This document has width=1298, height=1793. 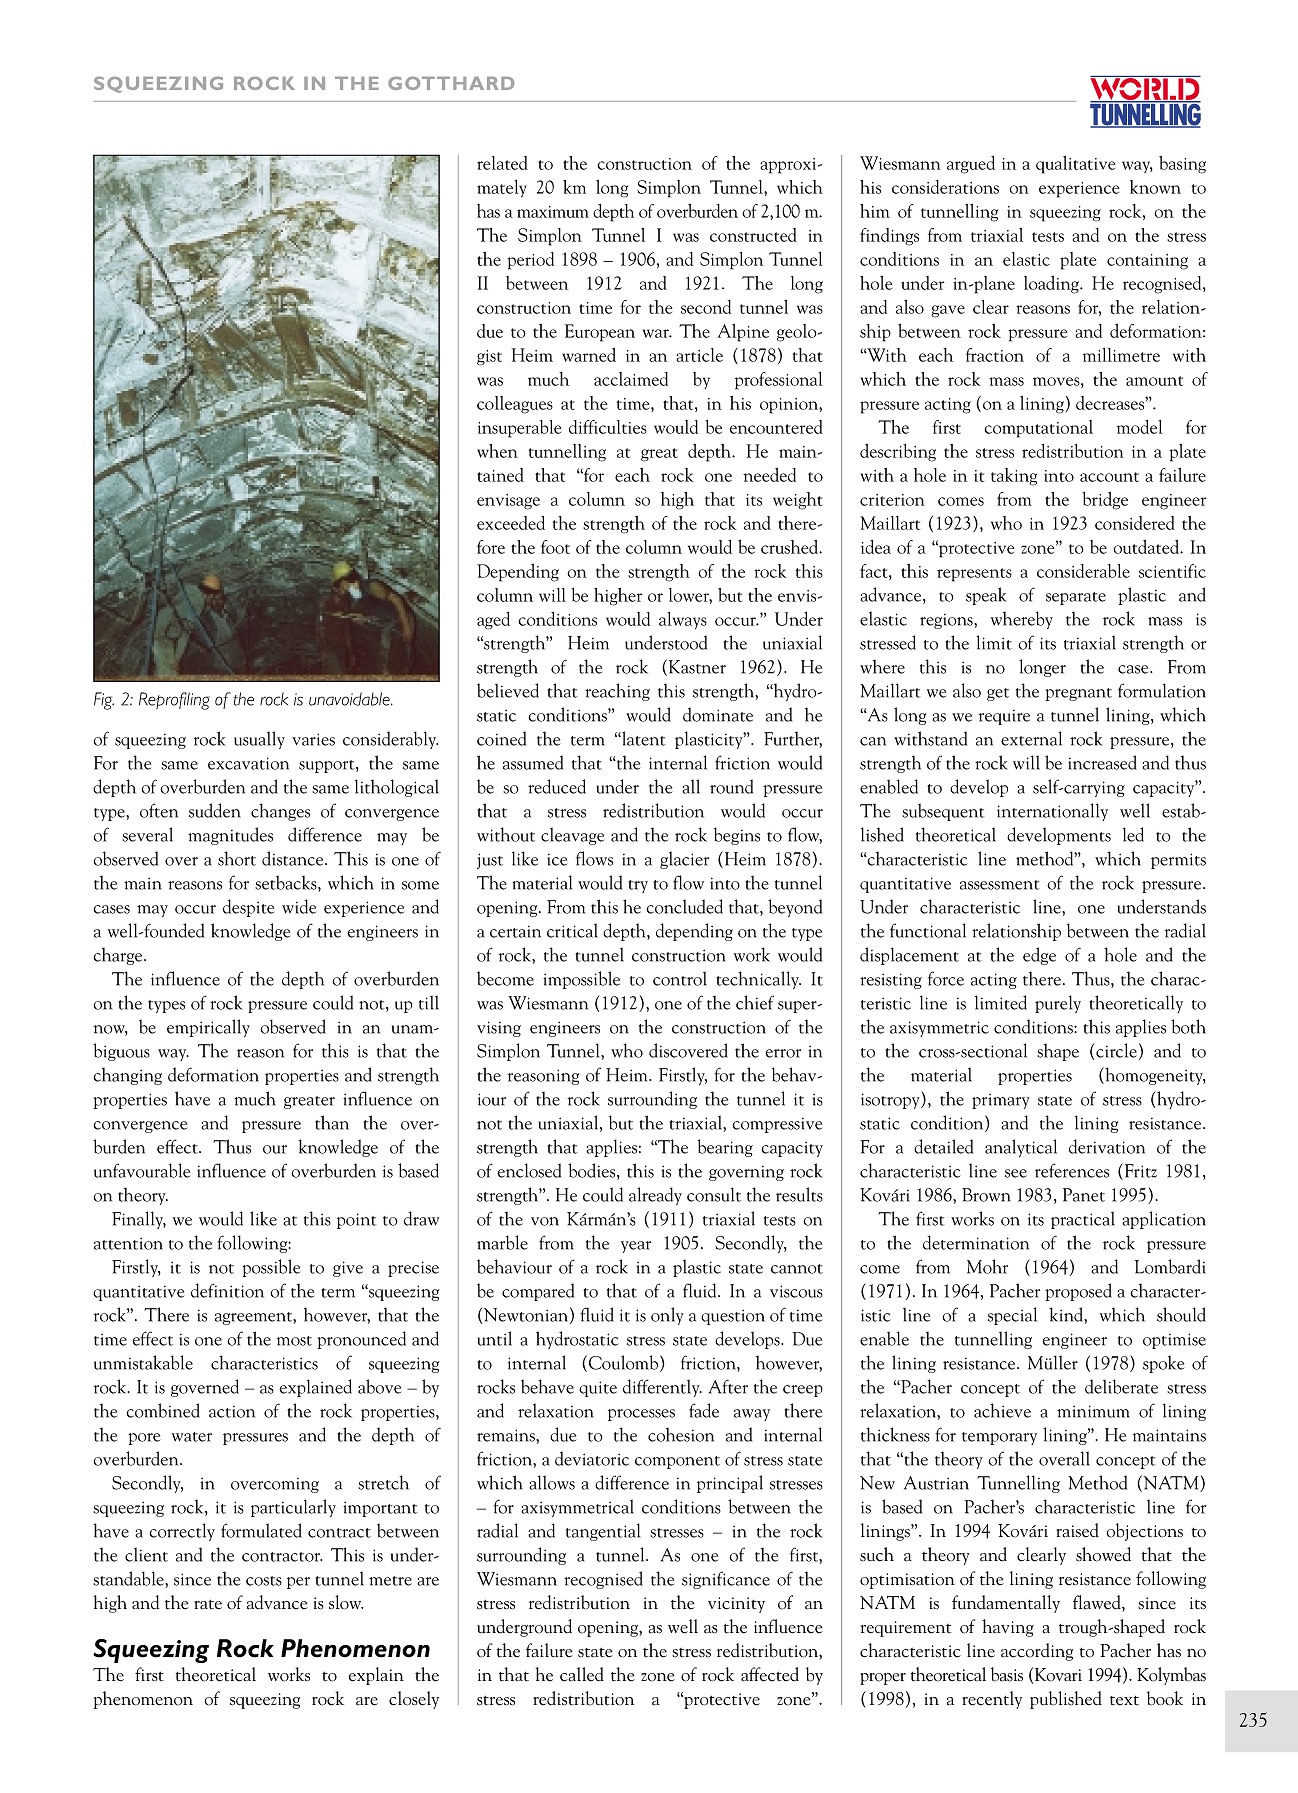 What do you see at coordinates (553, 212) in the document?
I see `maximum` at bounding box center [553, 212].
